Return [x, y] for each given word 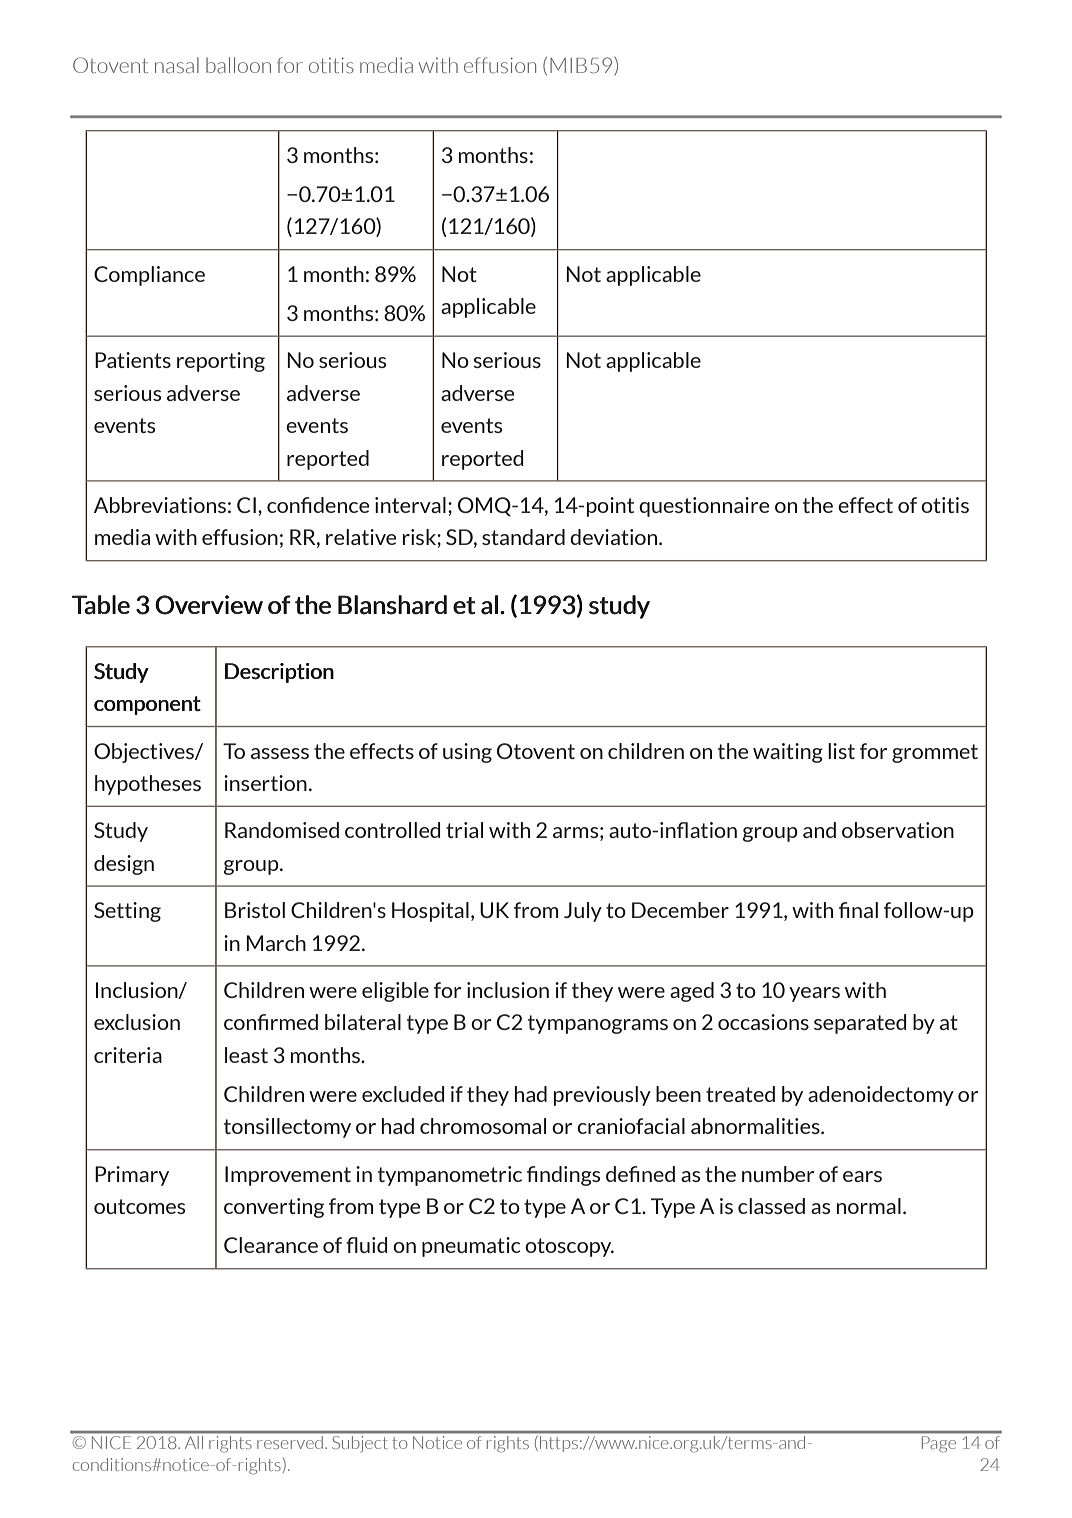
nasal [177, 65]
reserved [290, 1442]
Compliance [149, 276]
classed [771, 1206]
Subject [360, 1443]
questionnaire [704, 507]
